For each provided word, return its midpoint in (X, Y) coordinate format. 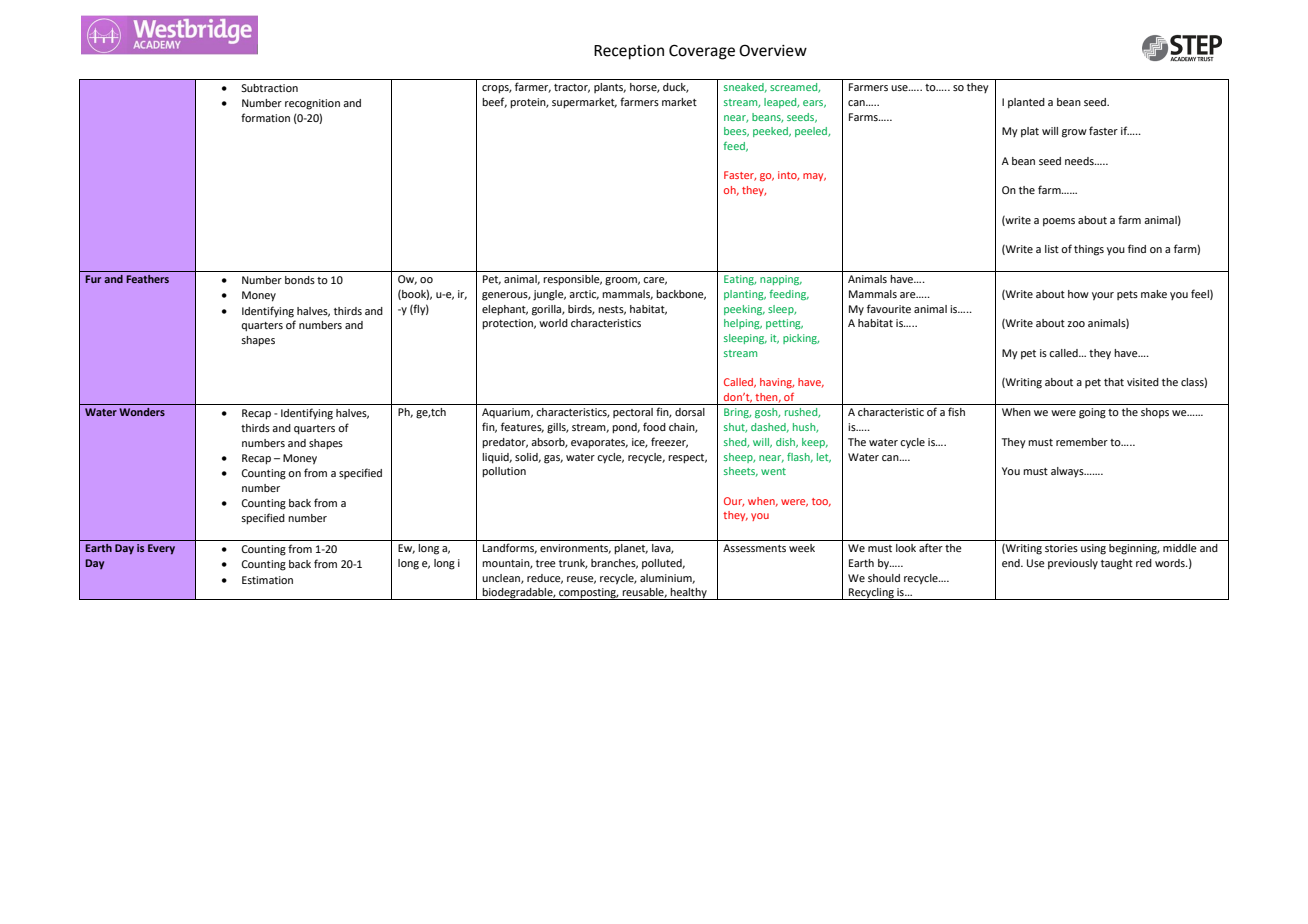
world (553, 323)
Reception (629, 52)
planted (1026, 103)
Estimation (267, 580)
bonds (300, 280)
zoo (1076, 324)
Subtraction (269, 88)
